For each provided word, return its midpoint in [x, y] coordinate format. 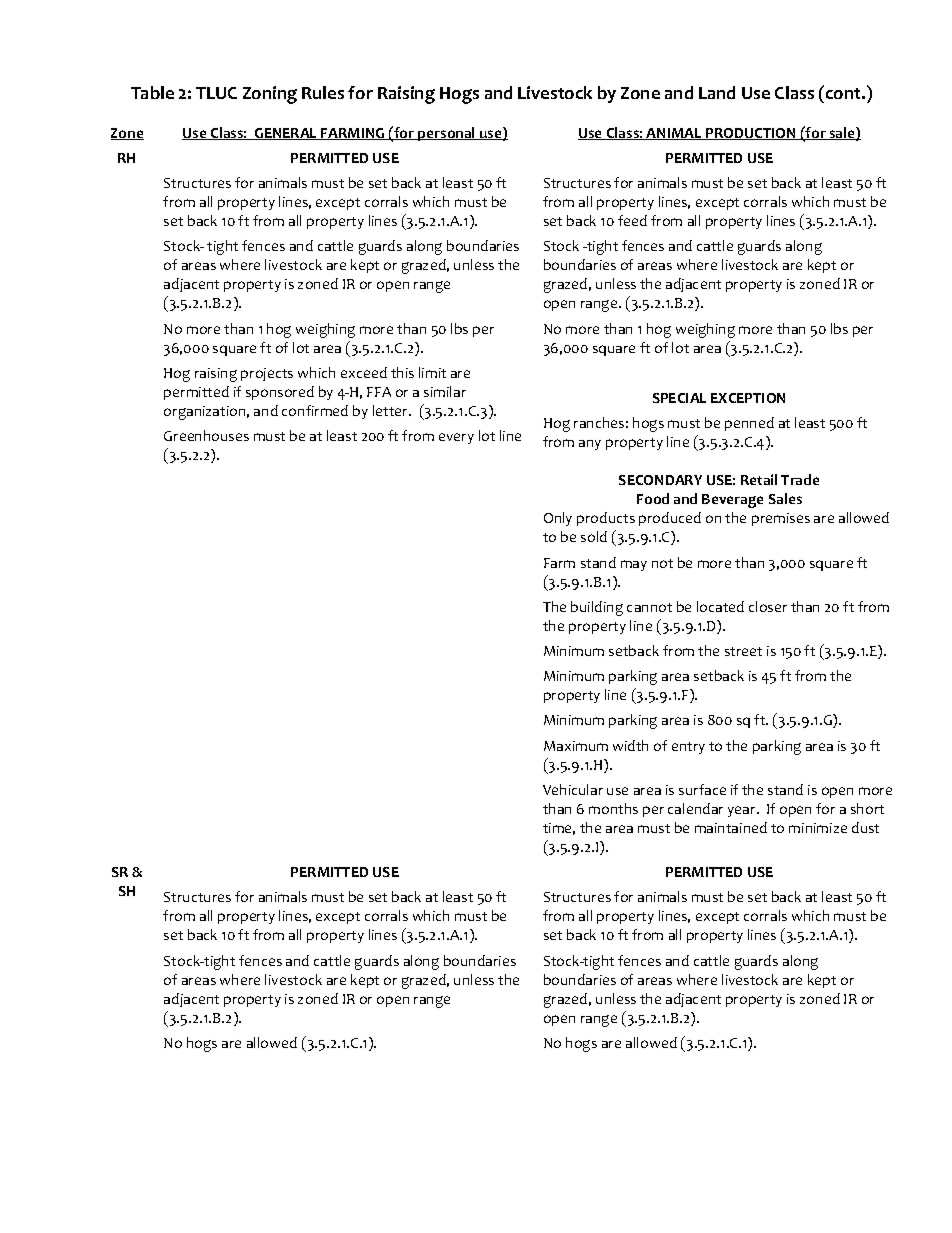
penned [749, 424]
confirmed [315, 410]
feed [632, 220]
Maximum [576, 746]
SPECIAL [679, 398]
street [743, 651]
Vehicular [573, 789]
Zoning [270, 95]
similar [445, 391]
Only [558, 519]
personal [447, 134]
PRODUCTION [751, 134]
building [597, 608]
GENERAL [286, 134]
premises [781, 519]
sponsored [280, 393]
